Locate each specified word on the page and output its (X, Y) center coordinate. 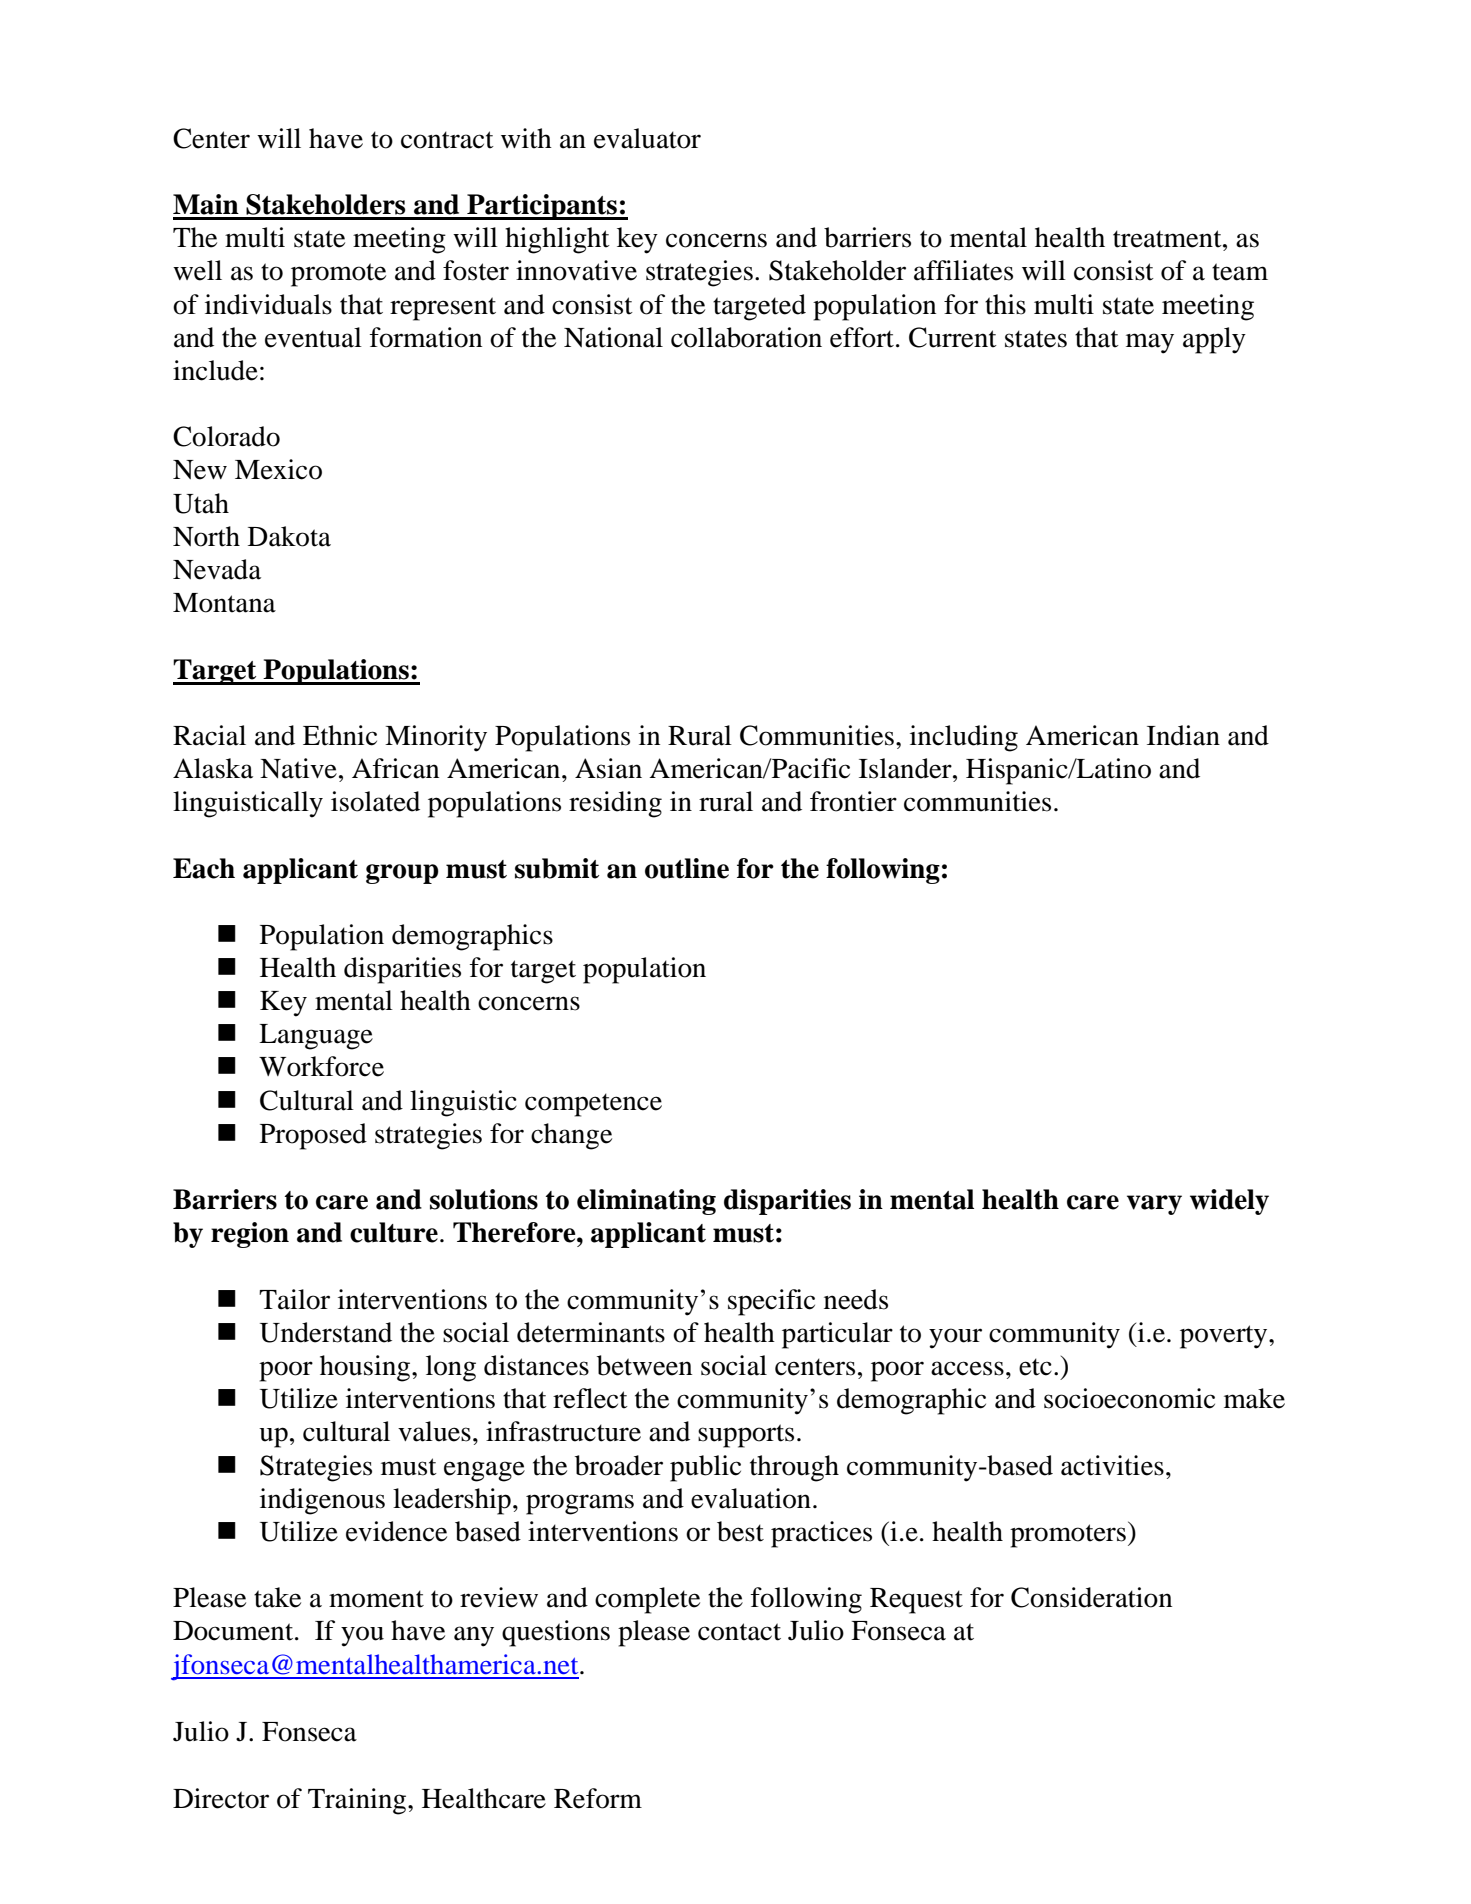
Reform (598, 1798)
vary (1154, 1205)
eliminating (646, 1202)
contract (447, 140)
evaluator (647, 138)
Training (358, 1801)
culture (394, 1232)
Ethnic (340, 735)
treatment (1168, 239)
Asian (608, 768)
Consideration (1091, 1597)
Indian (1183, 735)
